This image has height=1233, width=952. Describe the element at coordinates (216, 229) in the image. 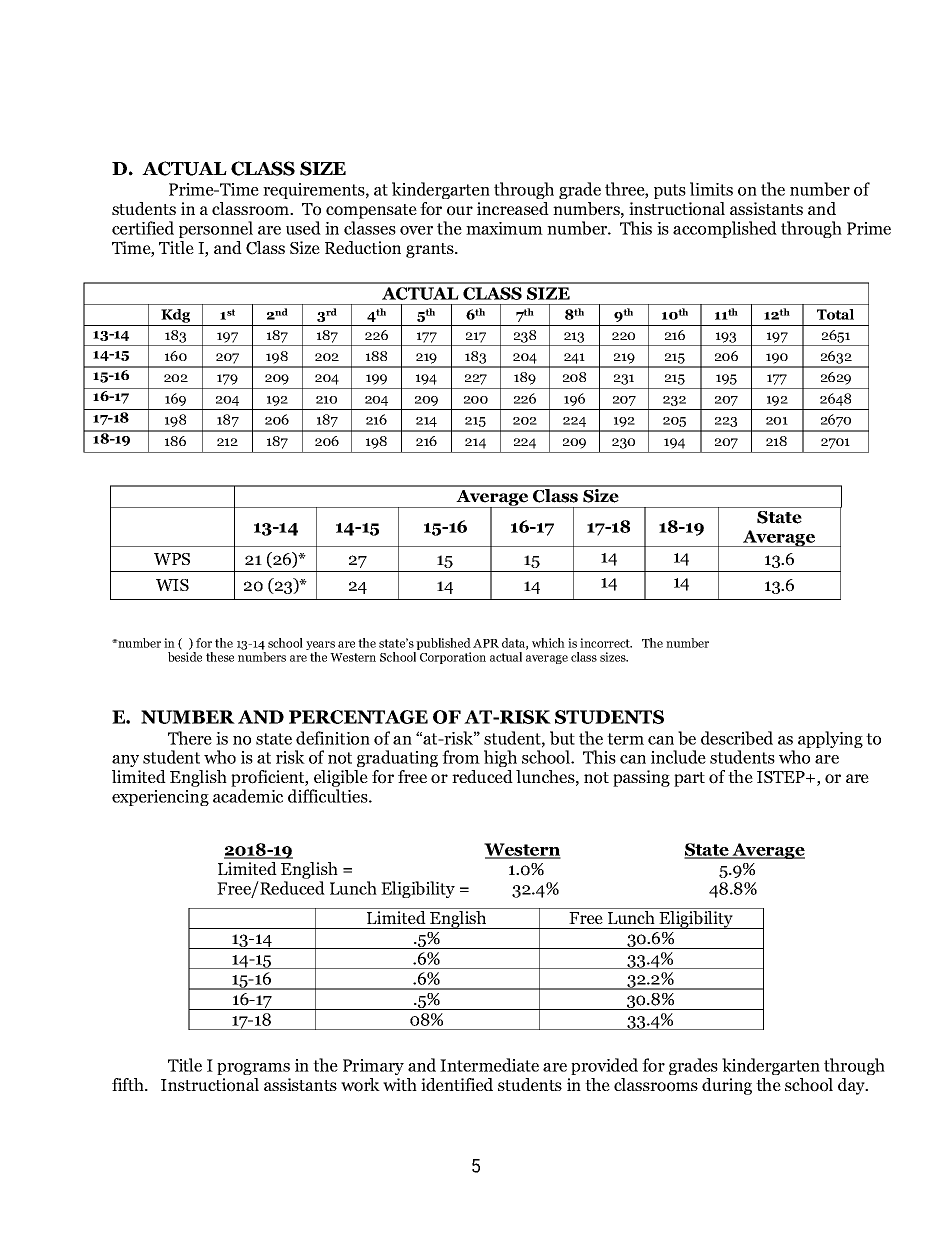

I see `personnel` at that location.
